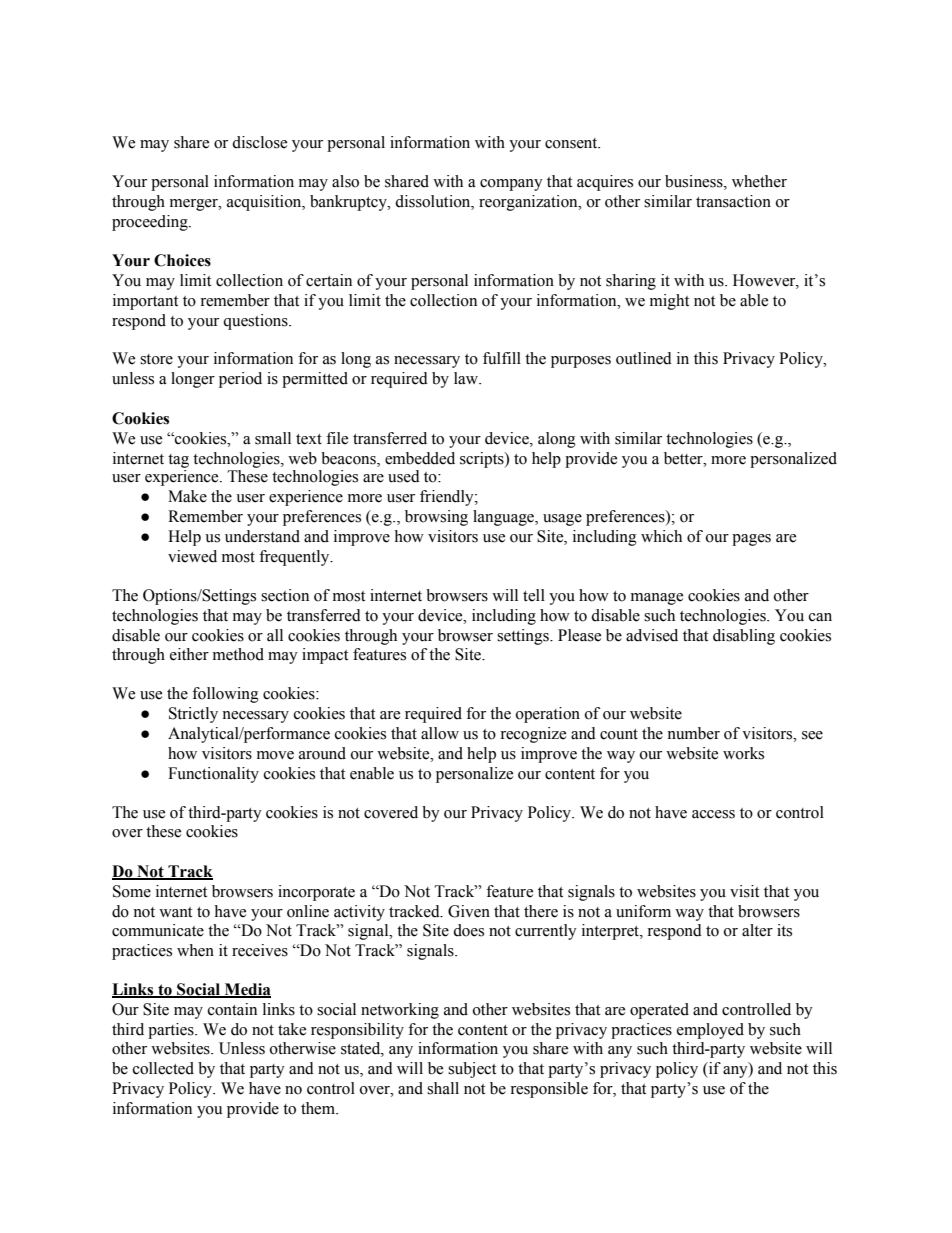  Describe the element at coordinates (259, 142) in the image. I see `disclose` at that location.
